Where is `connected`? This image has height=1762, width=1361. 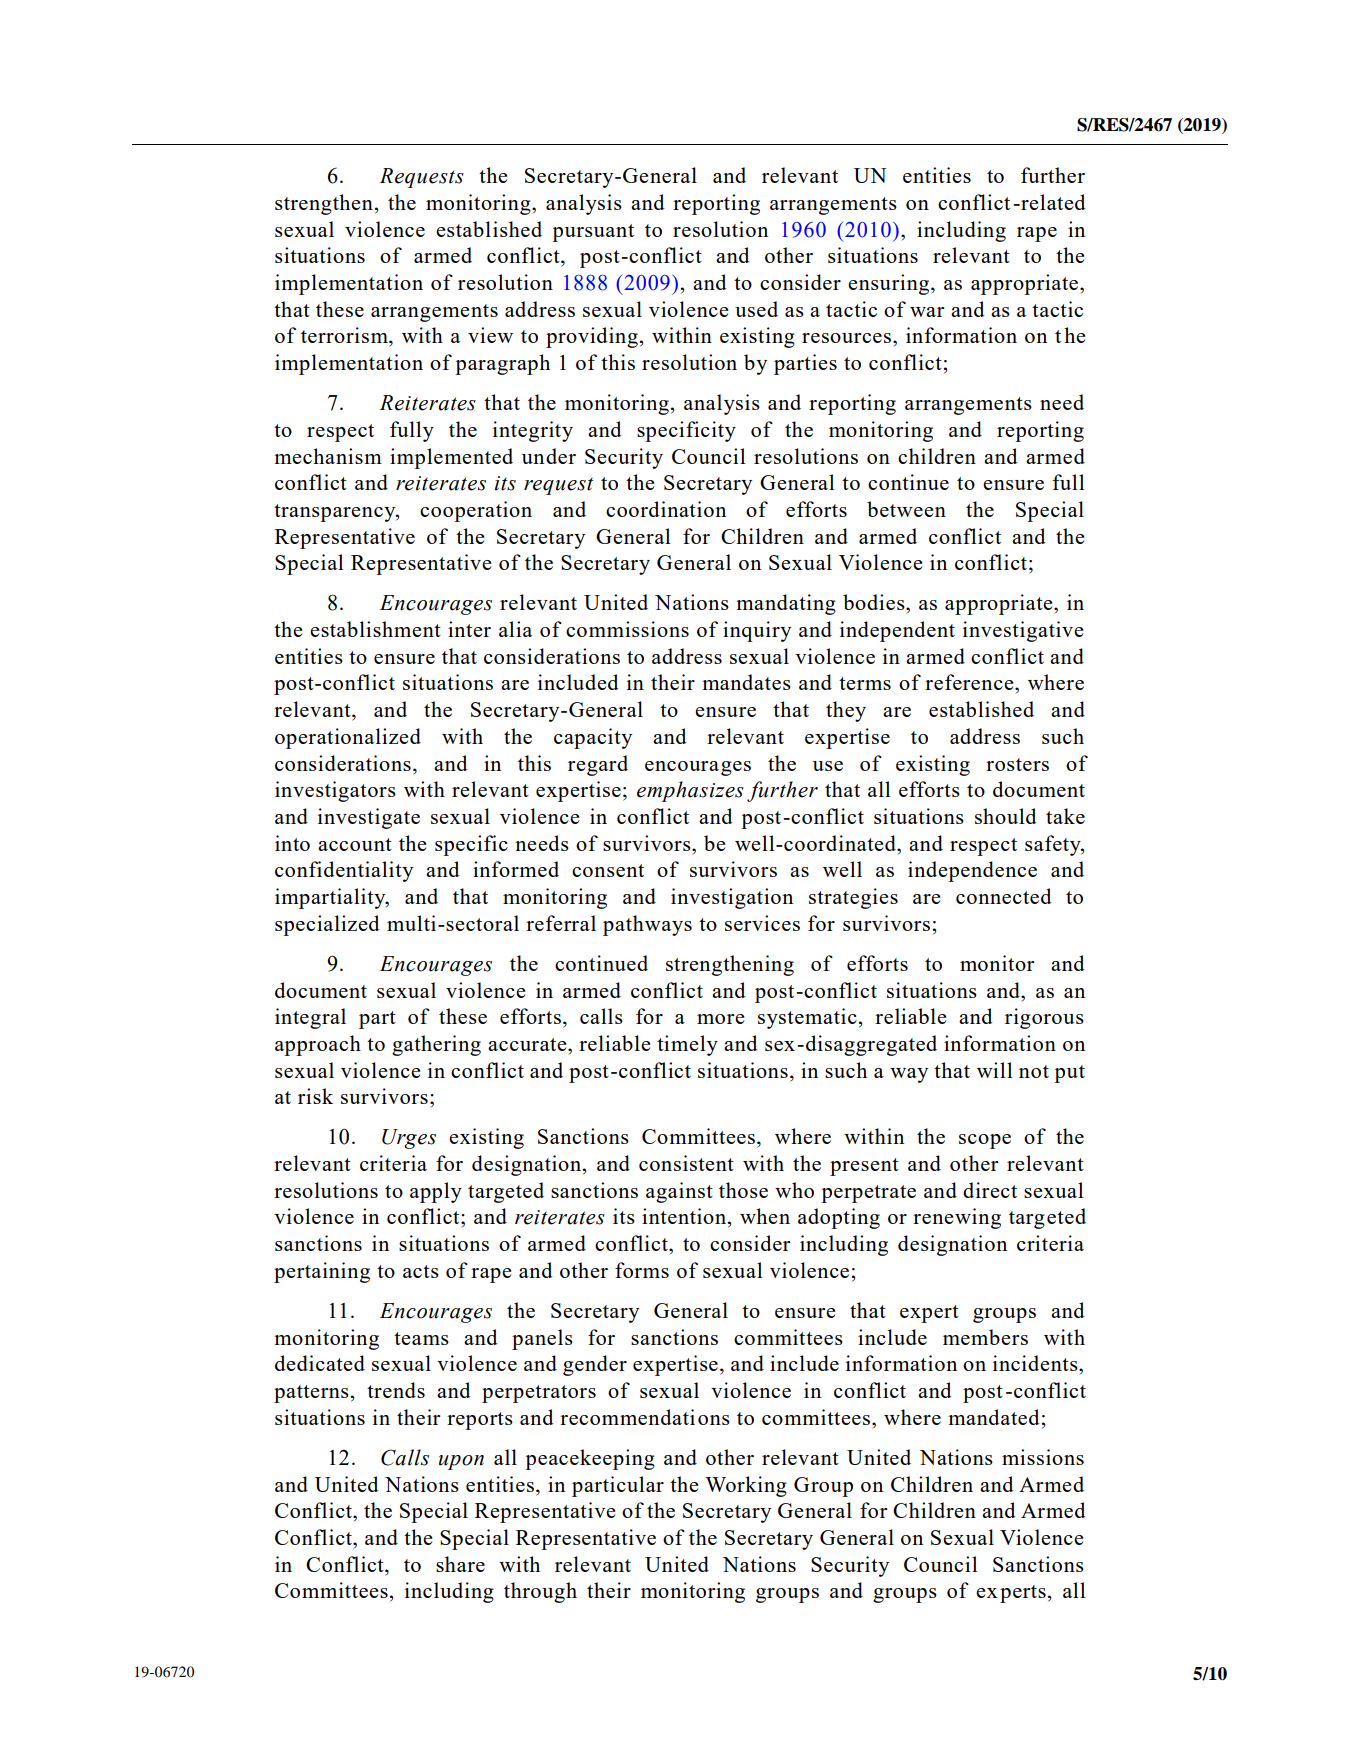 connected is located at coordinates (1004, 896).
